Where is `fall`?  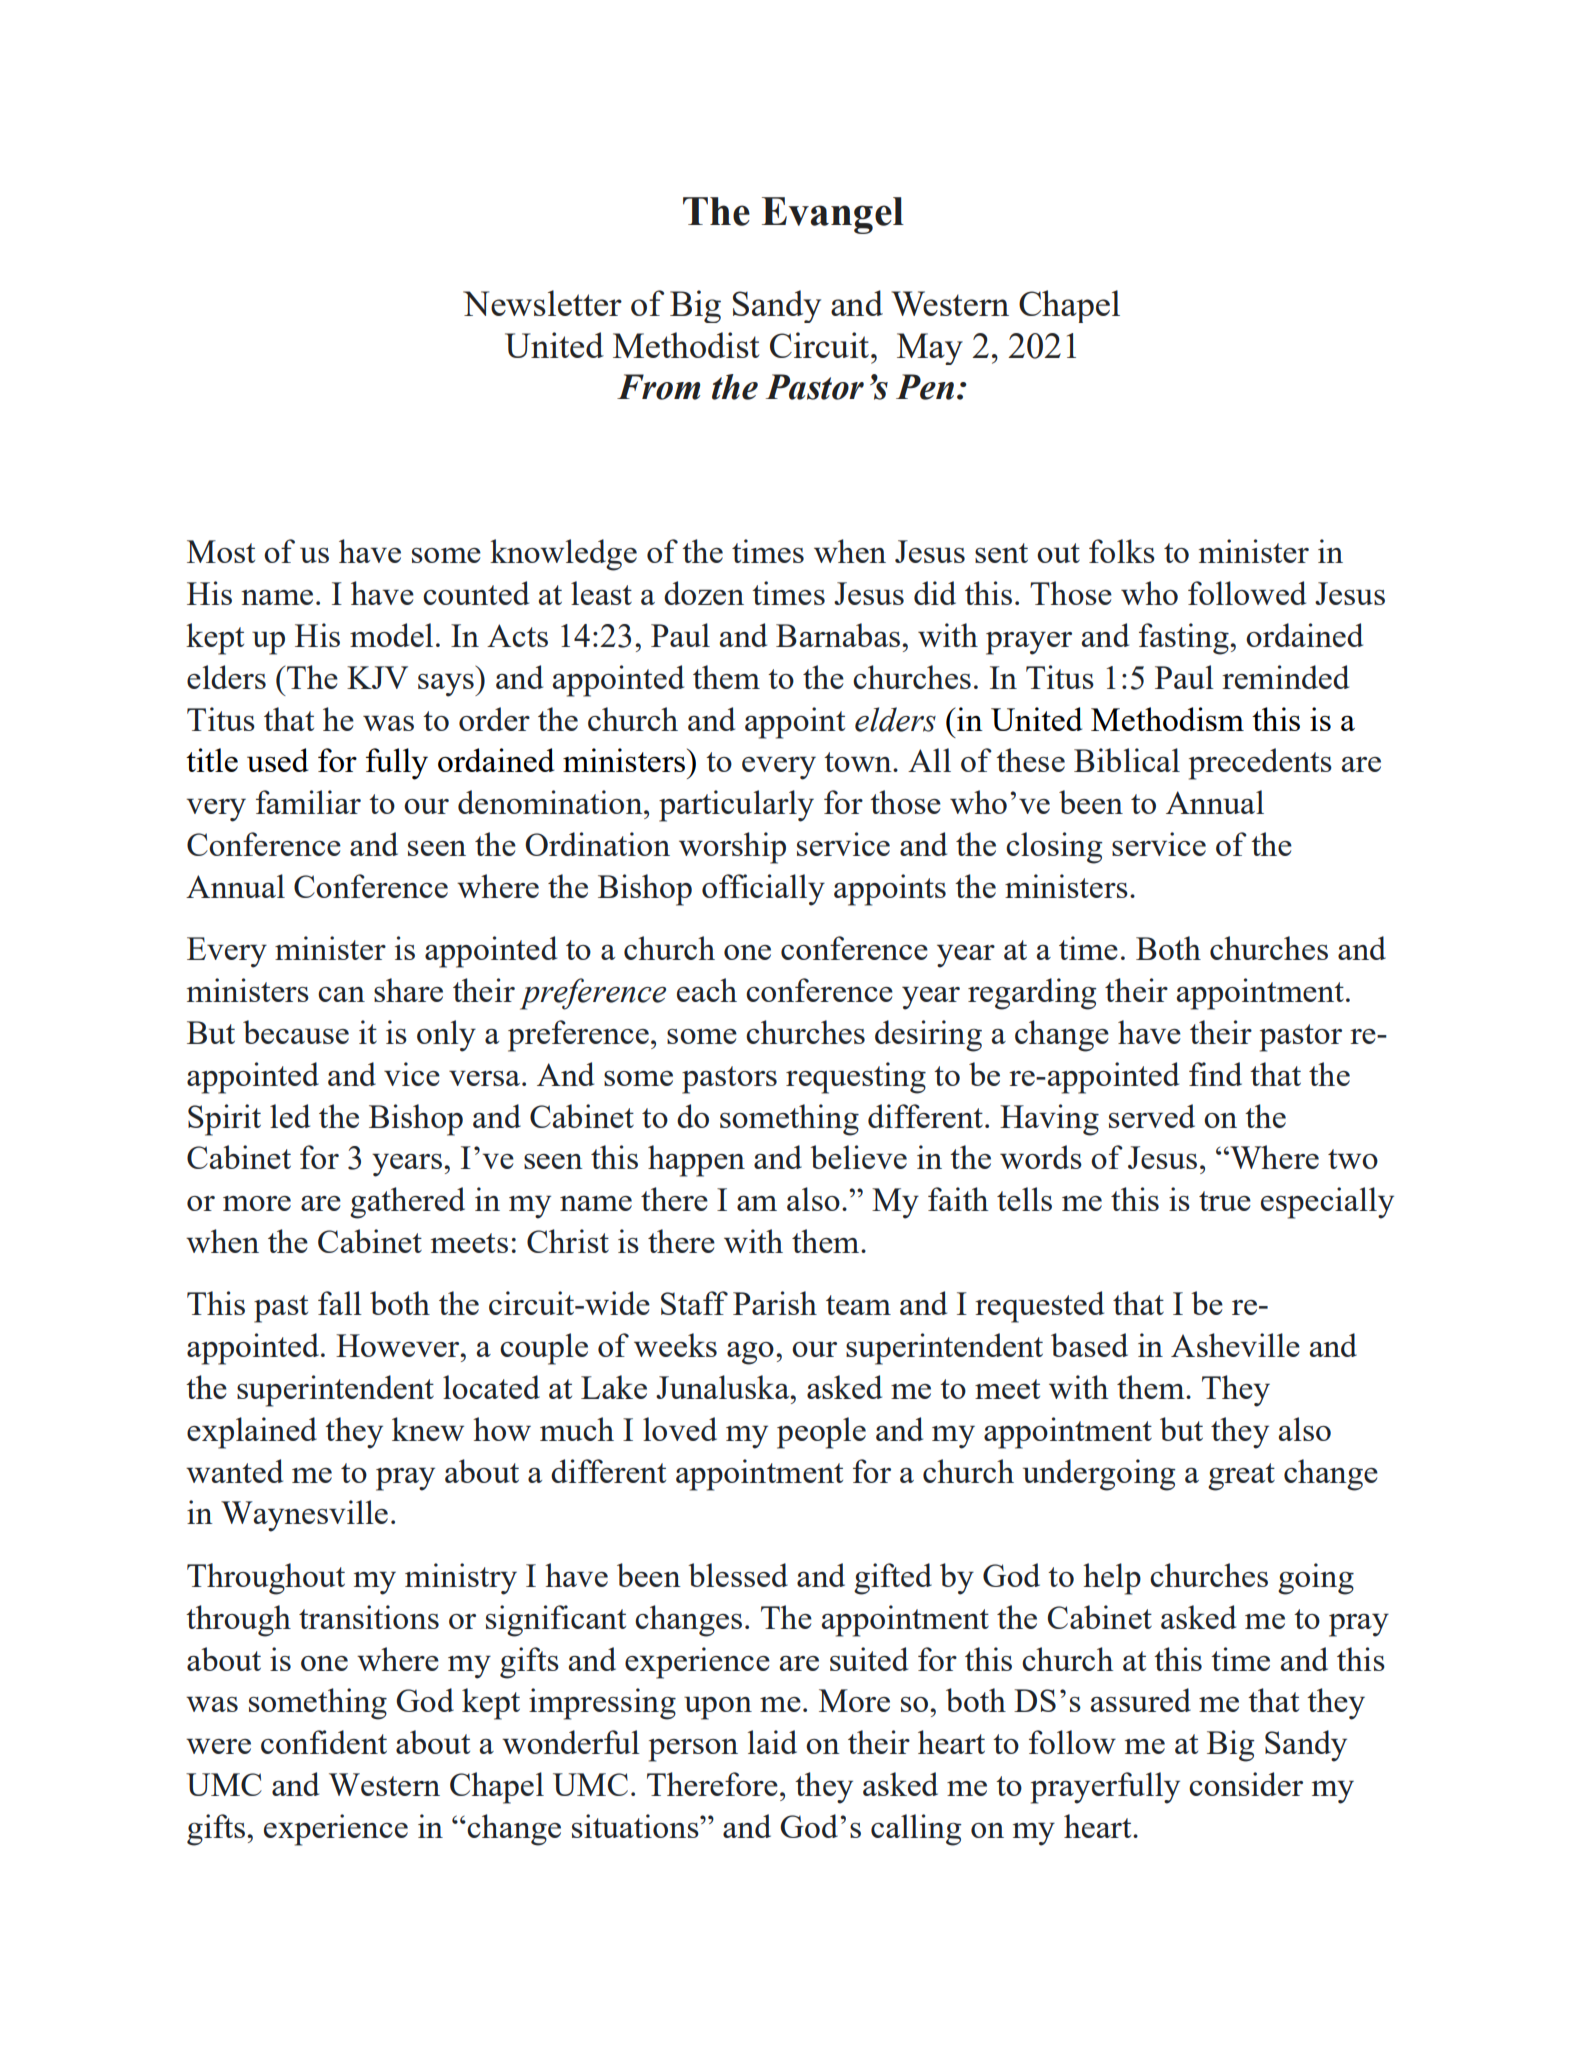
fall is located at coordinates (340, 1303).
